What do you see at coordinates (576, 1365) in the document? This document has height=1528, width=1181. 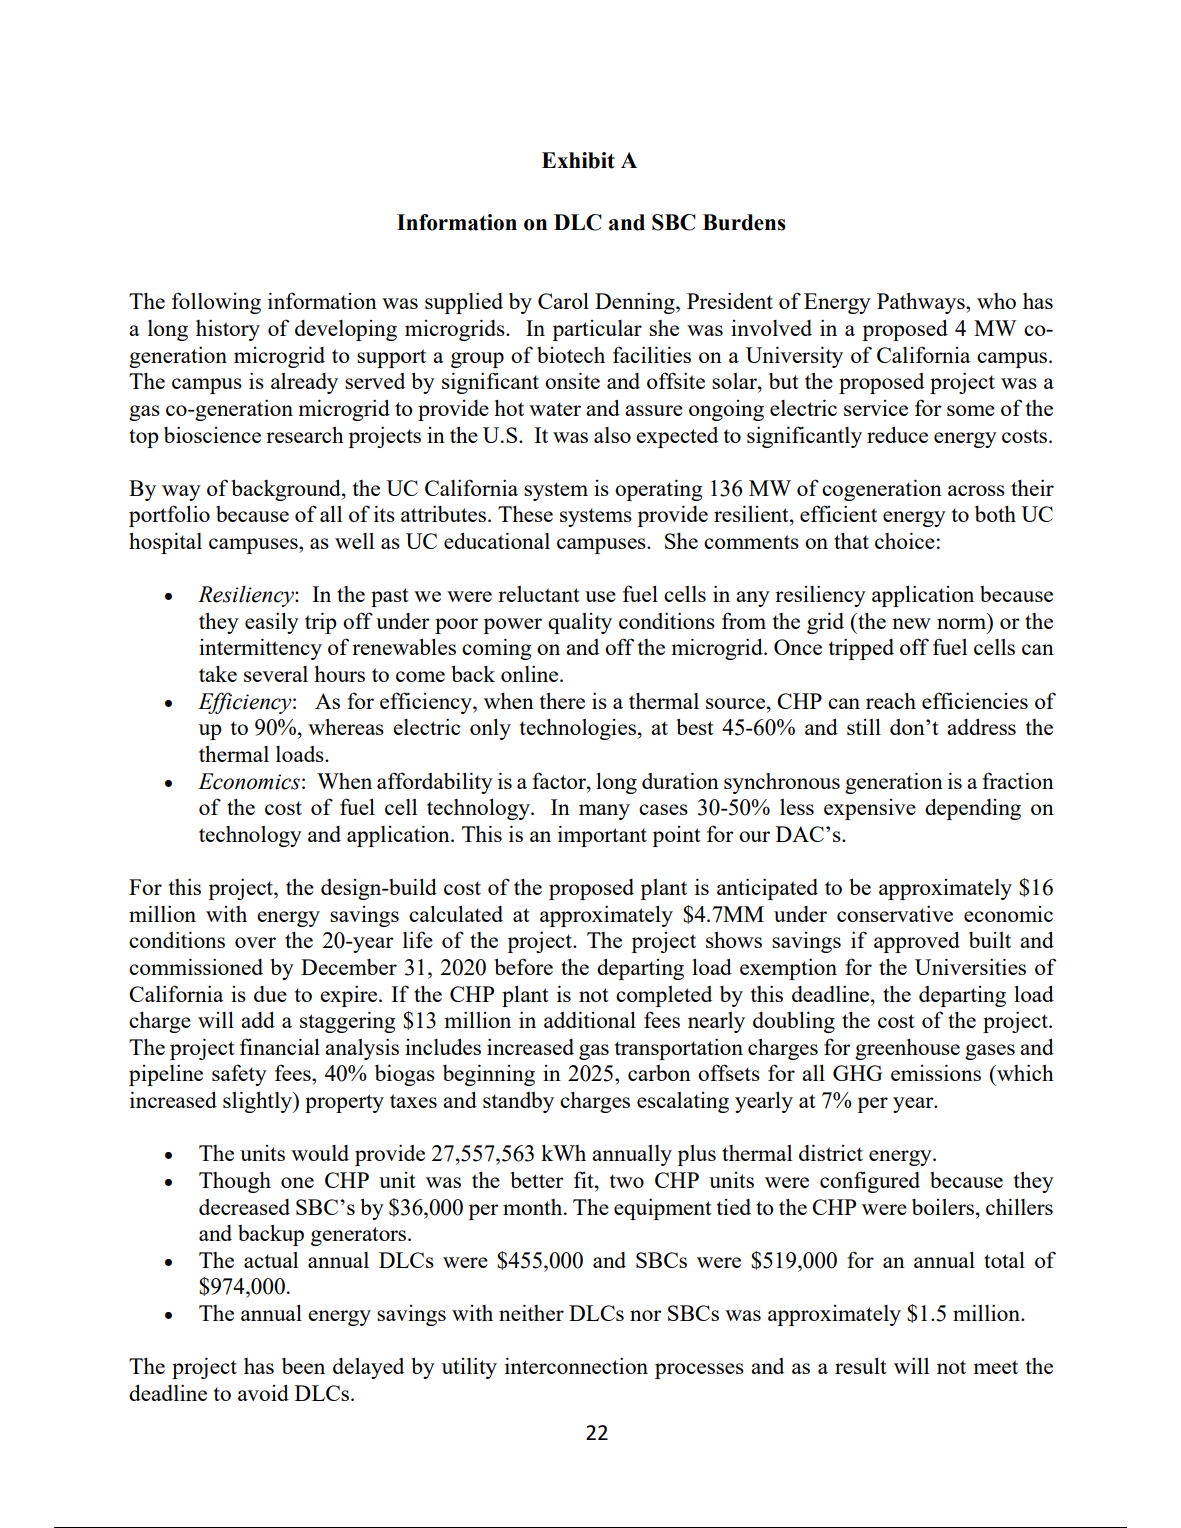 I see `interconnection` at bounding box center [576, 1365].
